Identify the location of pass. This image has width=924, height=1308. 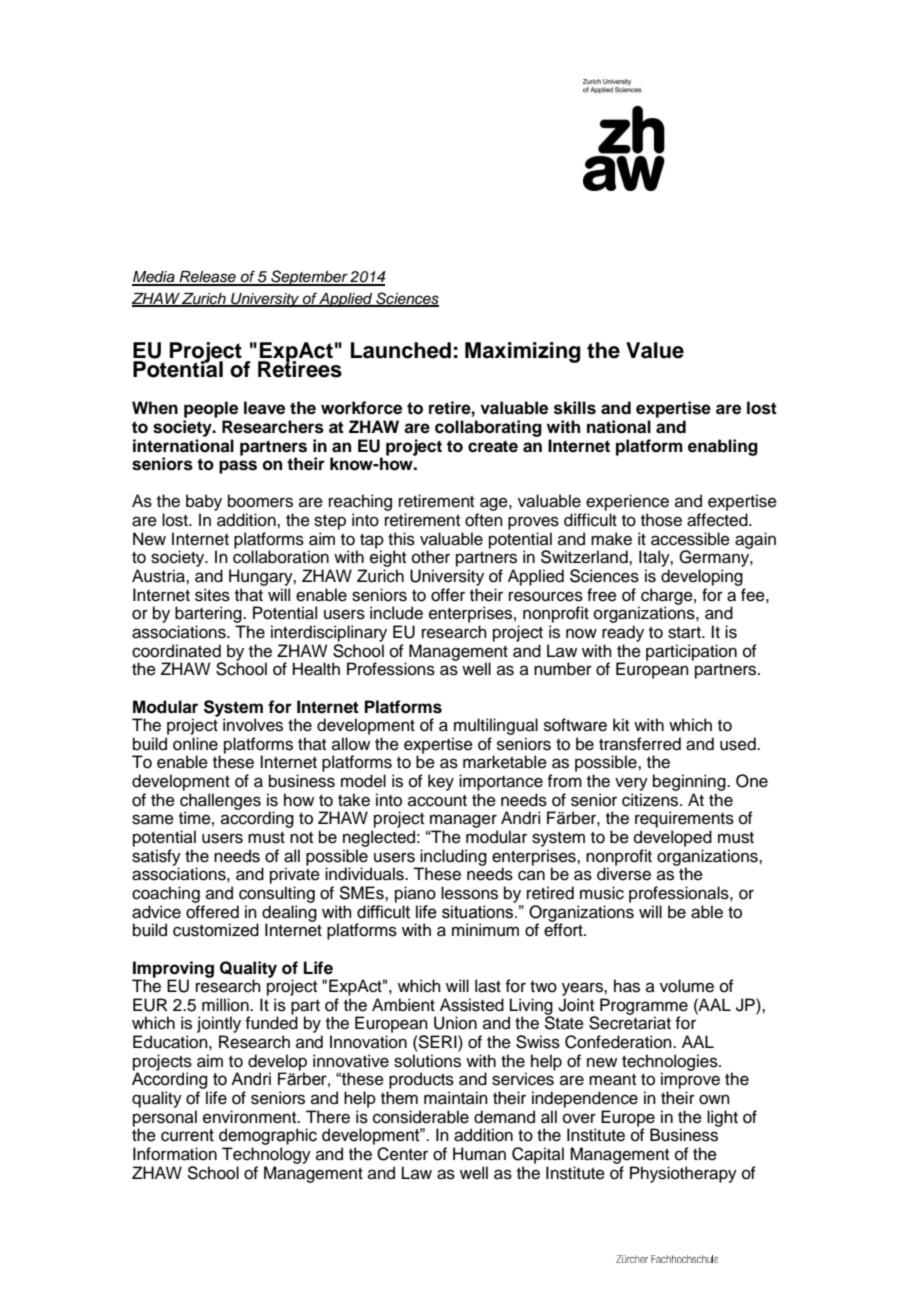
(238, 467).
